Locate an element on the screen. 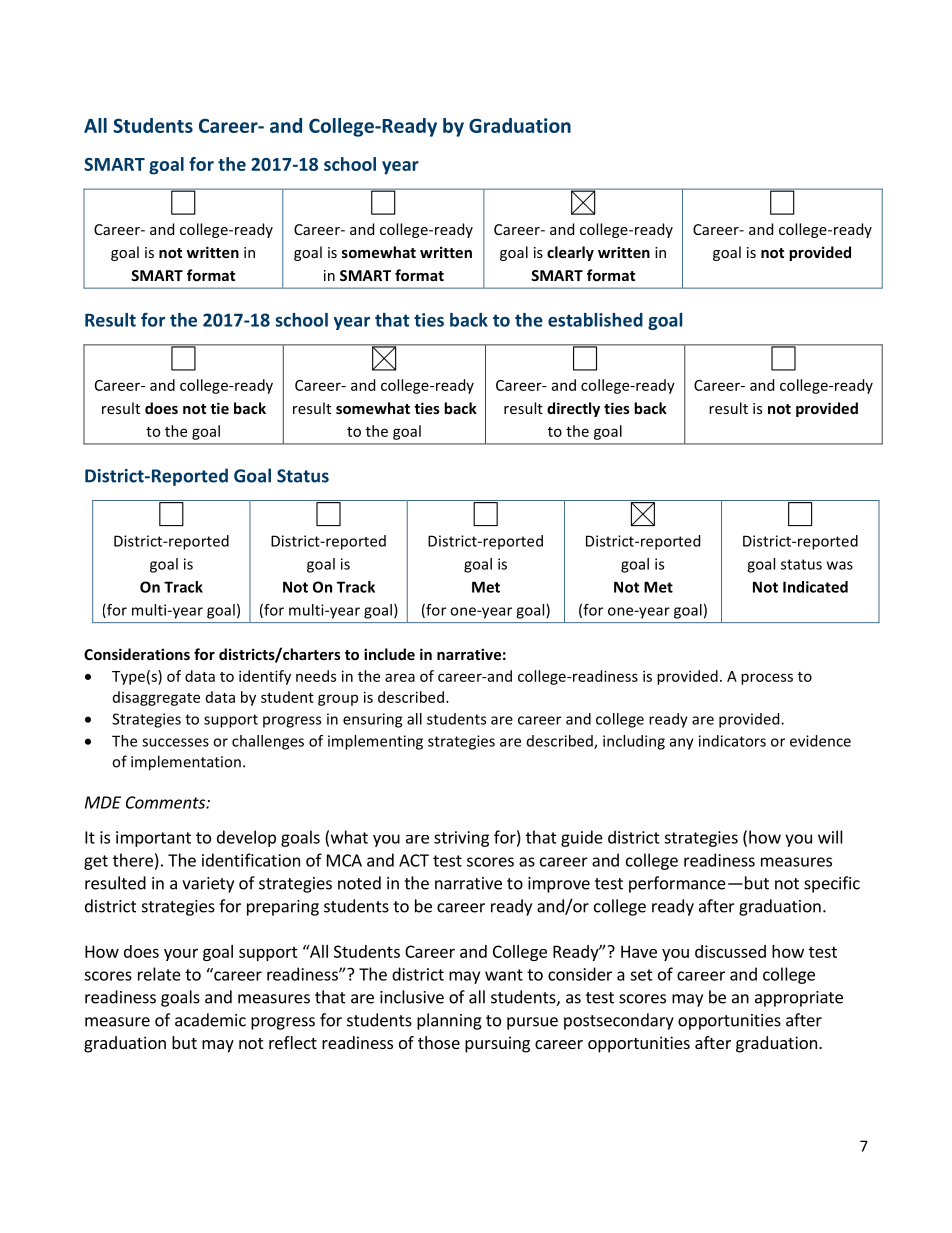 The width and height of the screenshot is (952, 1233). implementation is located at coordinates (186, 763).
